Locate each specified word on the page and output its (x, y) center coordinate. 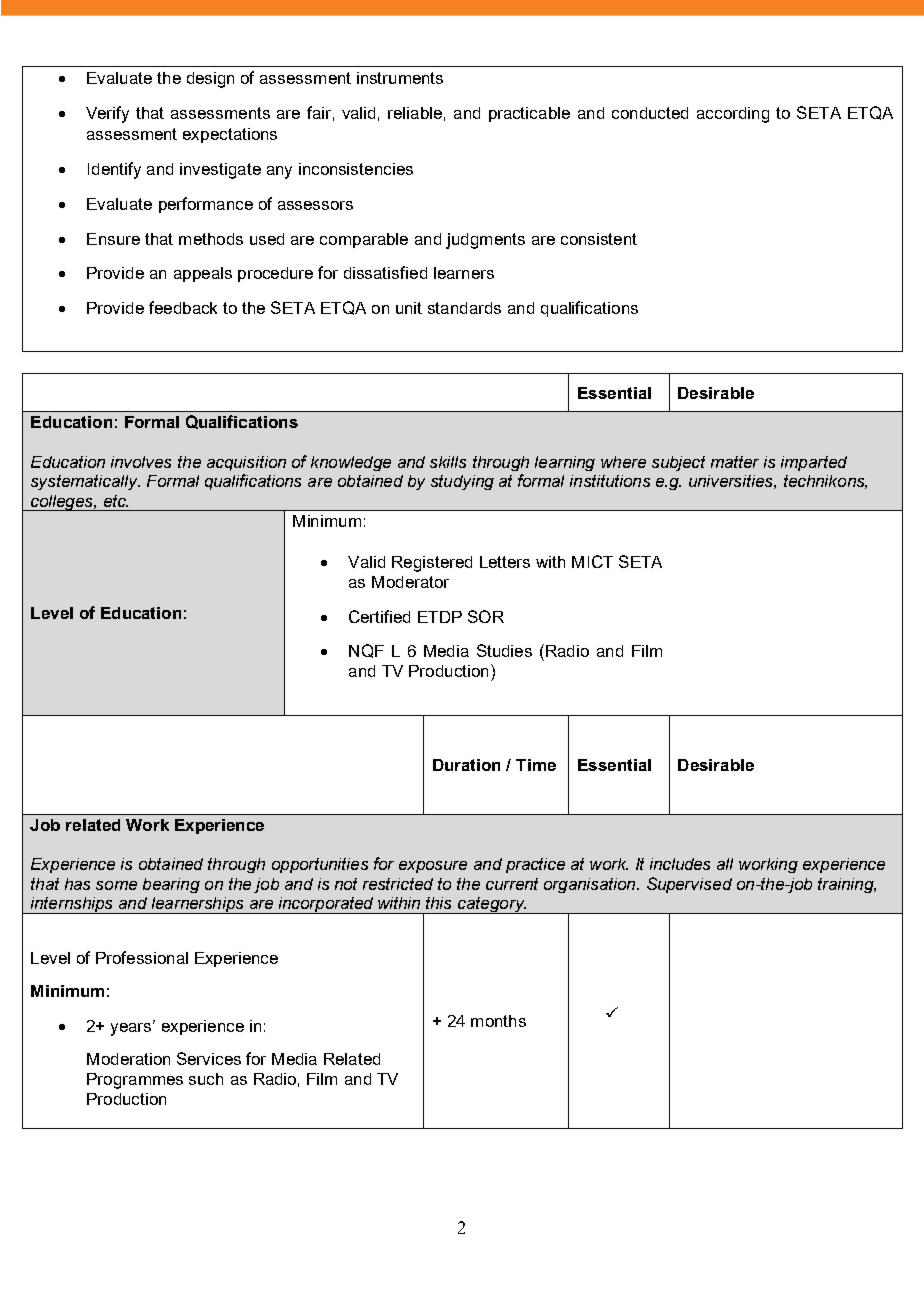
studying (462, 482)
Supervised (689, 885)
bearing (171, 885)
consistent (599, 239)
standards (464, 308)
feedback (183, 307)
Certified (379, 616)
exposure (433, 867)
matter (735, 462)
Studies (504, 650)
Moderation (128, 1059)
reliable (415, 113)
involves (141, 462)
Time (536, 765)
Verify (107, 114)
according (733, 115)
